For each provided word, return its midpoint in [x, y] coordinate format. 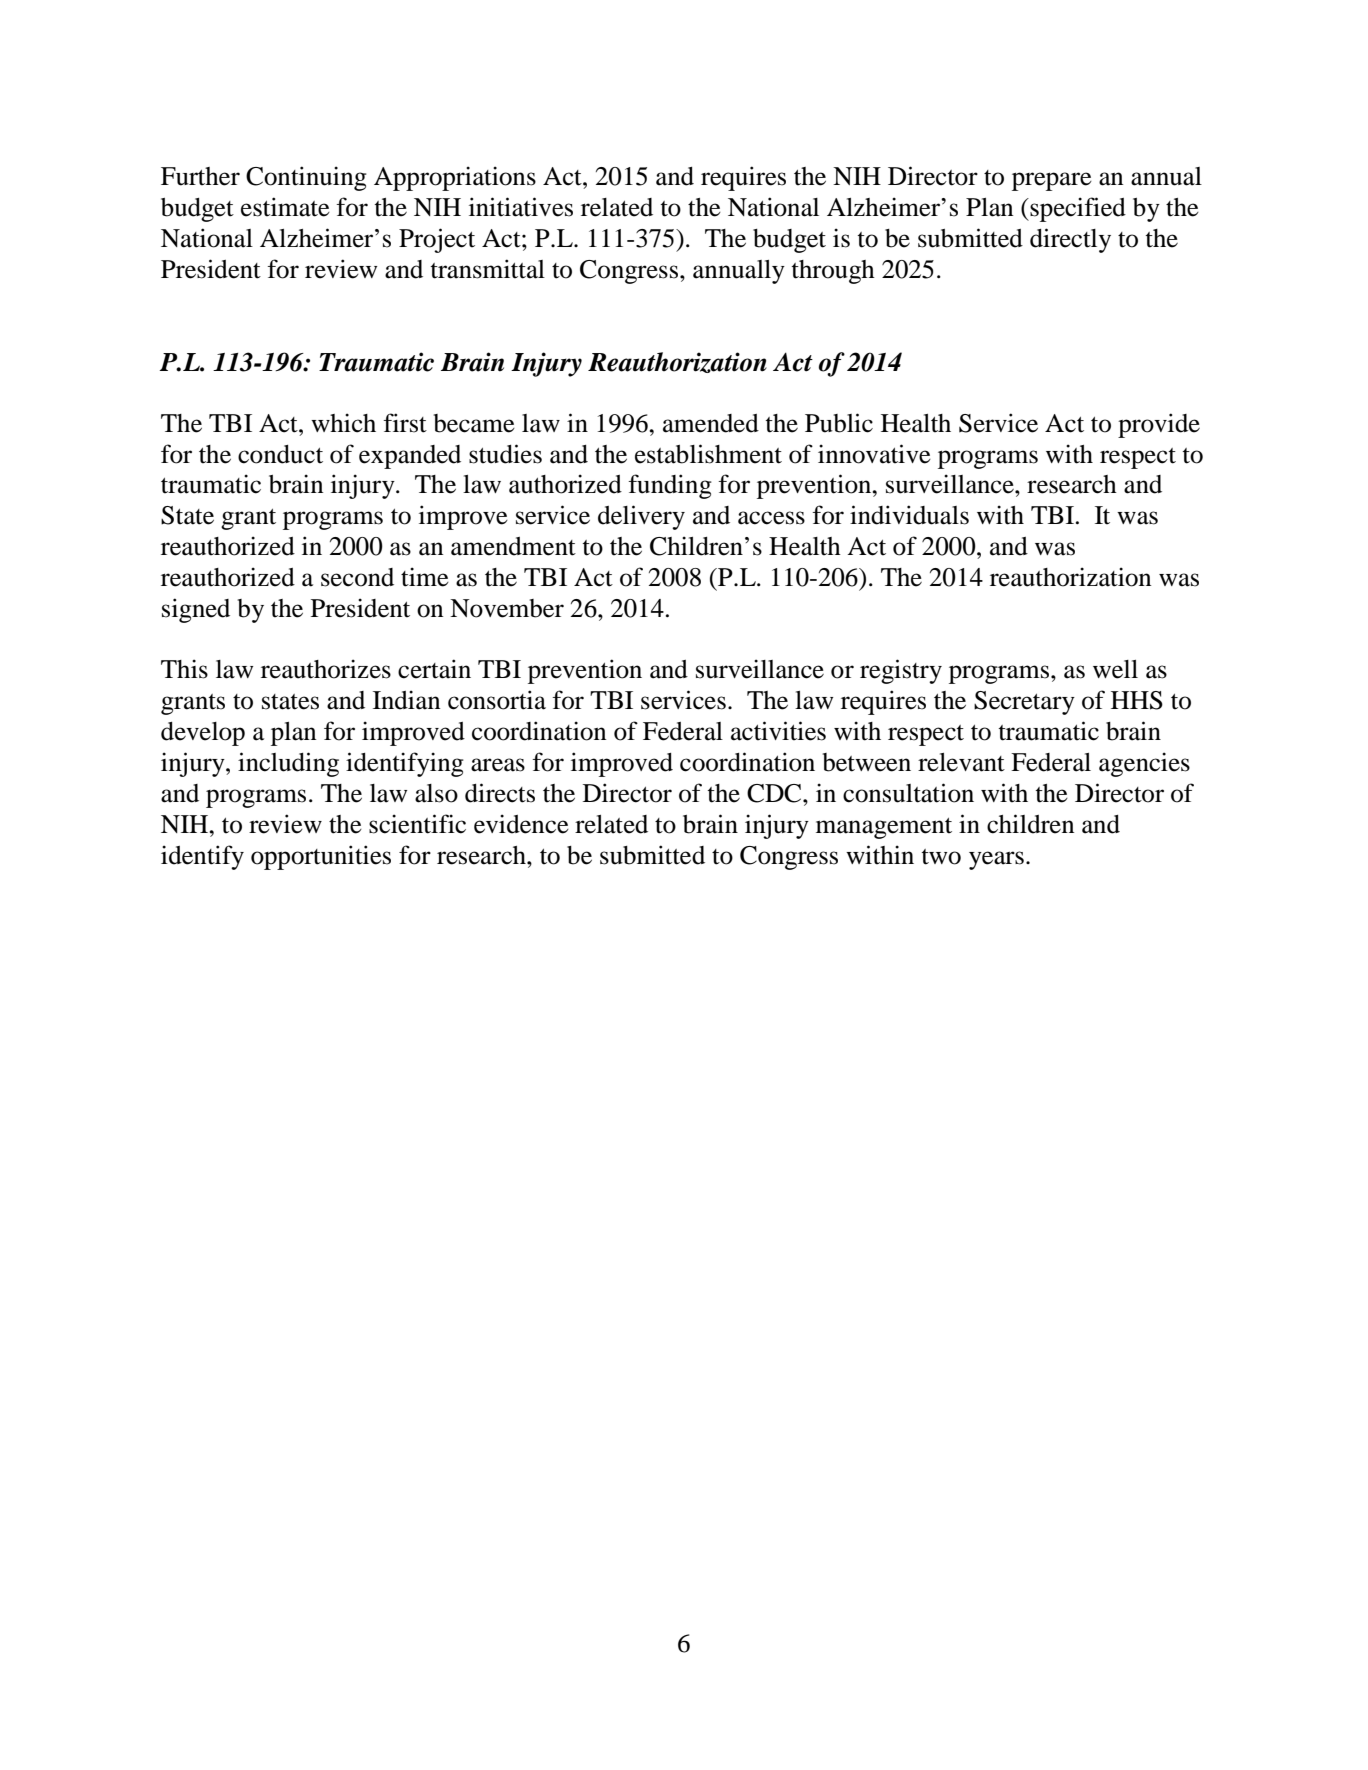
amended [711, 423]
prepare [1052, 181]
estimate [285, 207]
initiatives [521, 207]
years [996, 860]
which [343, 423]
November [507, 608]
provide [1159, 425]
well [1115, 669]
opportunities [321, 857]
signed [196, 610]
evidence [521, 824]
